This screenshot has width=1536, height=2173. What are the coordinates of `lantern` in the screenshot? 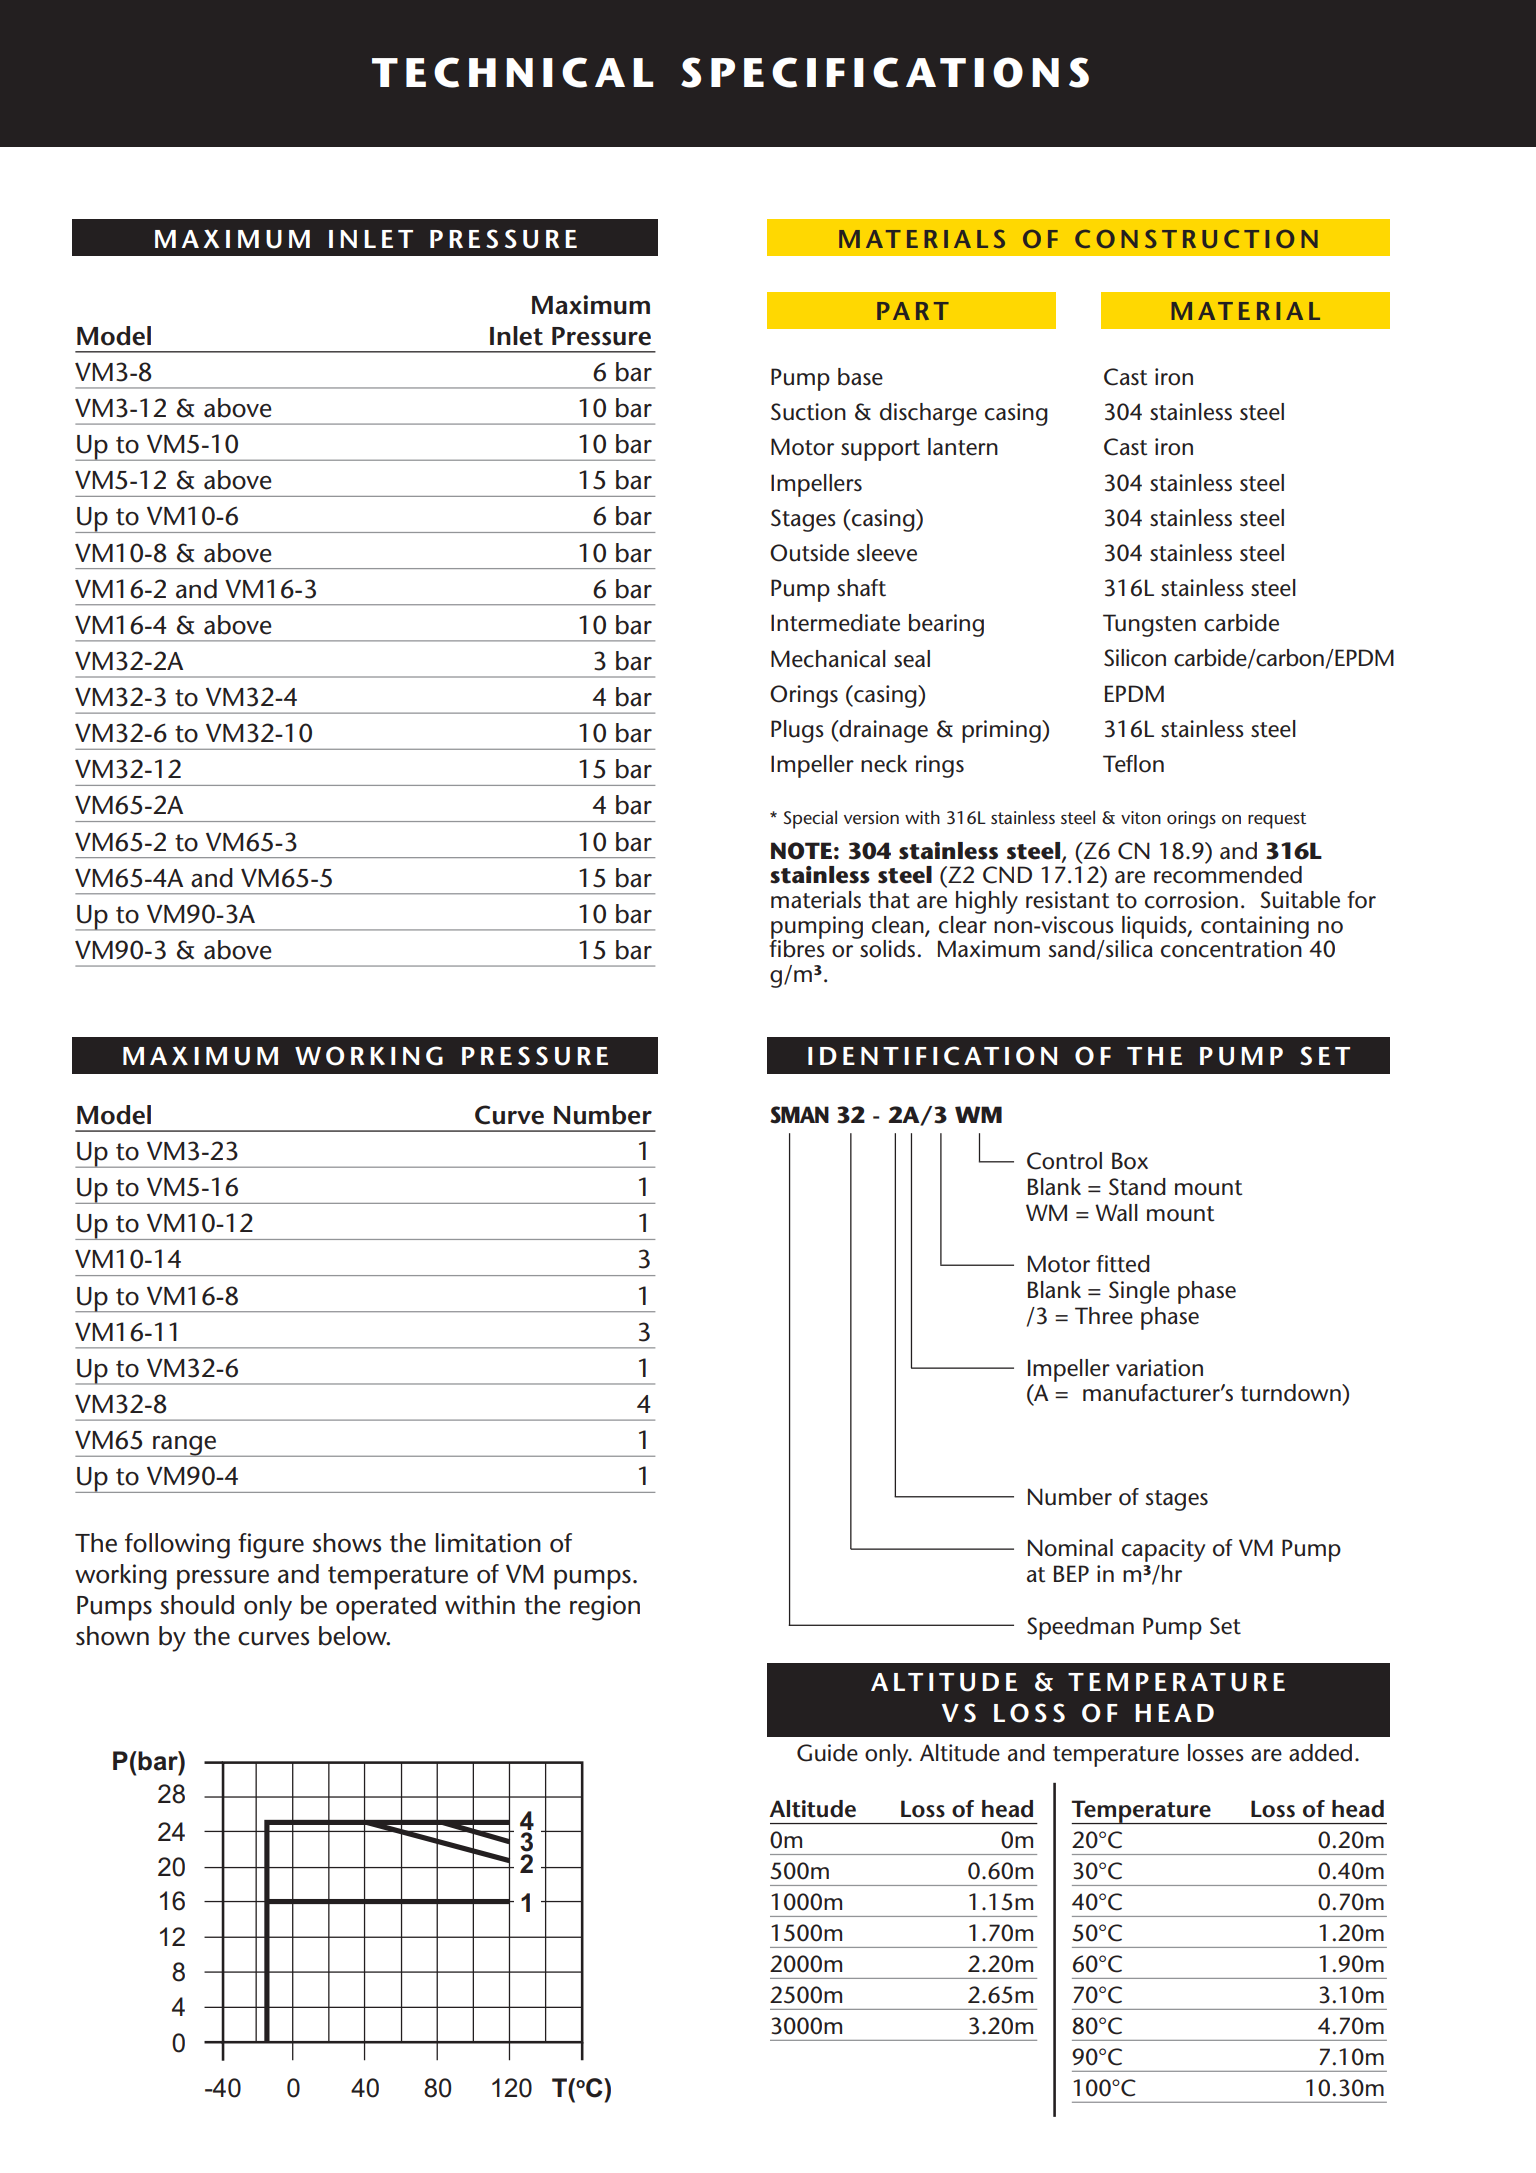 It's located at (963, 447).
